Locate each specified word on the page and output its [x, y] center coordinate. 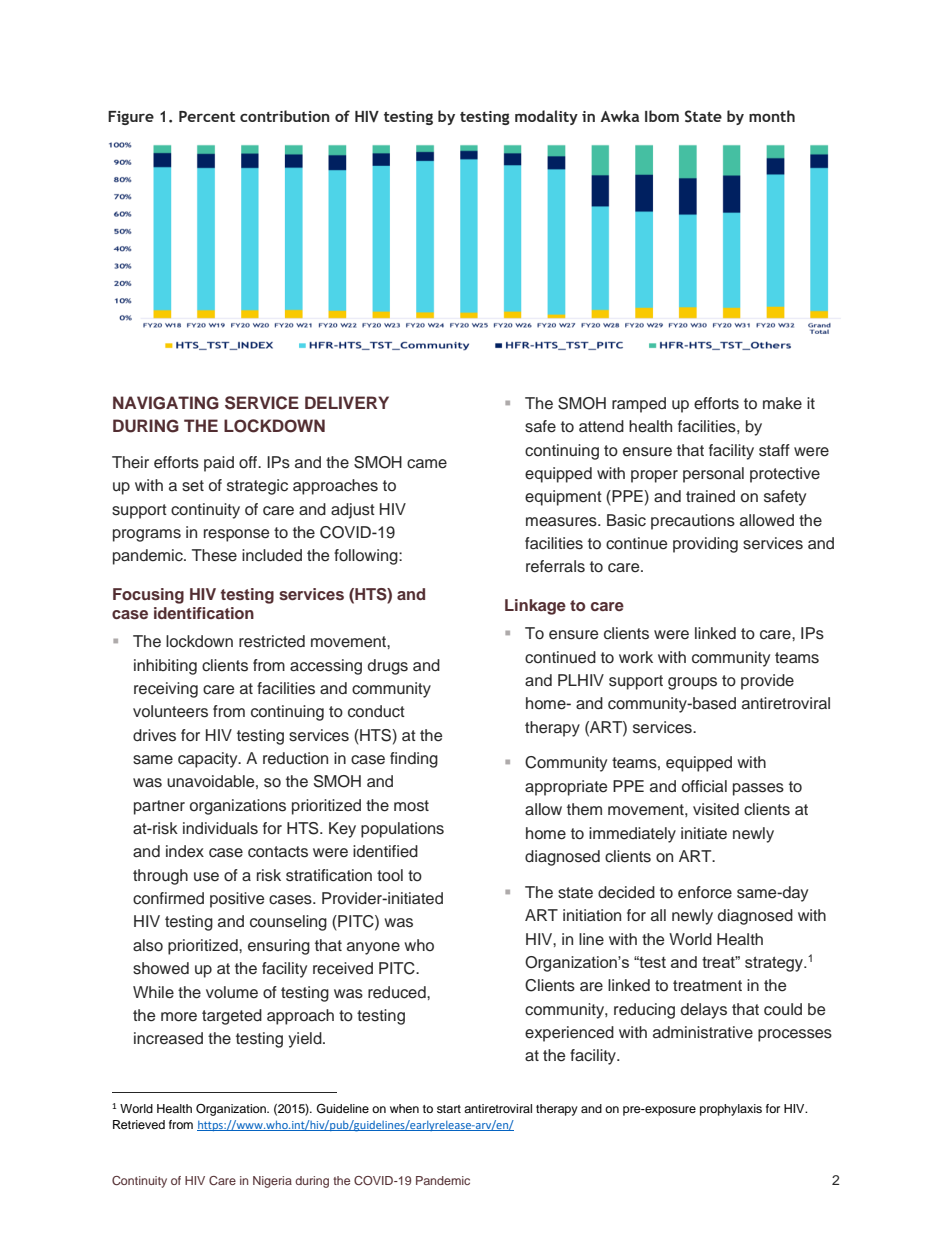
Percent [207, 116]
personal [713, 475]
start [449, 1109]
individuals [220, 828]
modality [546, 117]
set [193, 486]
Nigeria [272, 1182]
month [772, 116]
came [427, 464]
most [411, 806]
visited [716, 809]
